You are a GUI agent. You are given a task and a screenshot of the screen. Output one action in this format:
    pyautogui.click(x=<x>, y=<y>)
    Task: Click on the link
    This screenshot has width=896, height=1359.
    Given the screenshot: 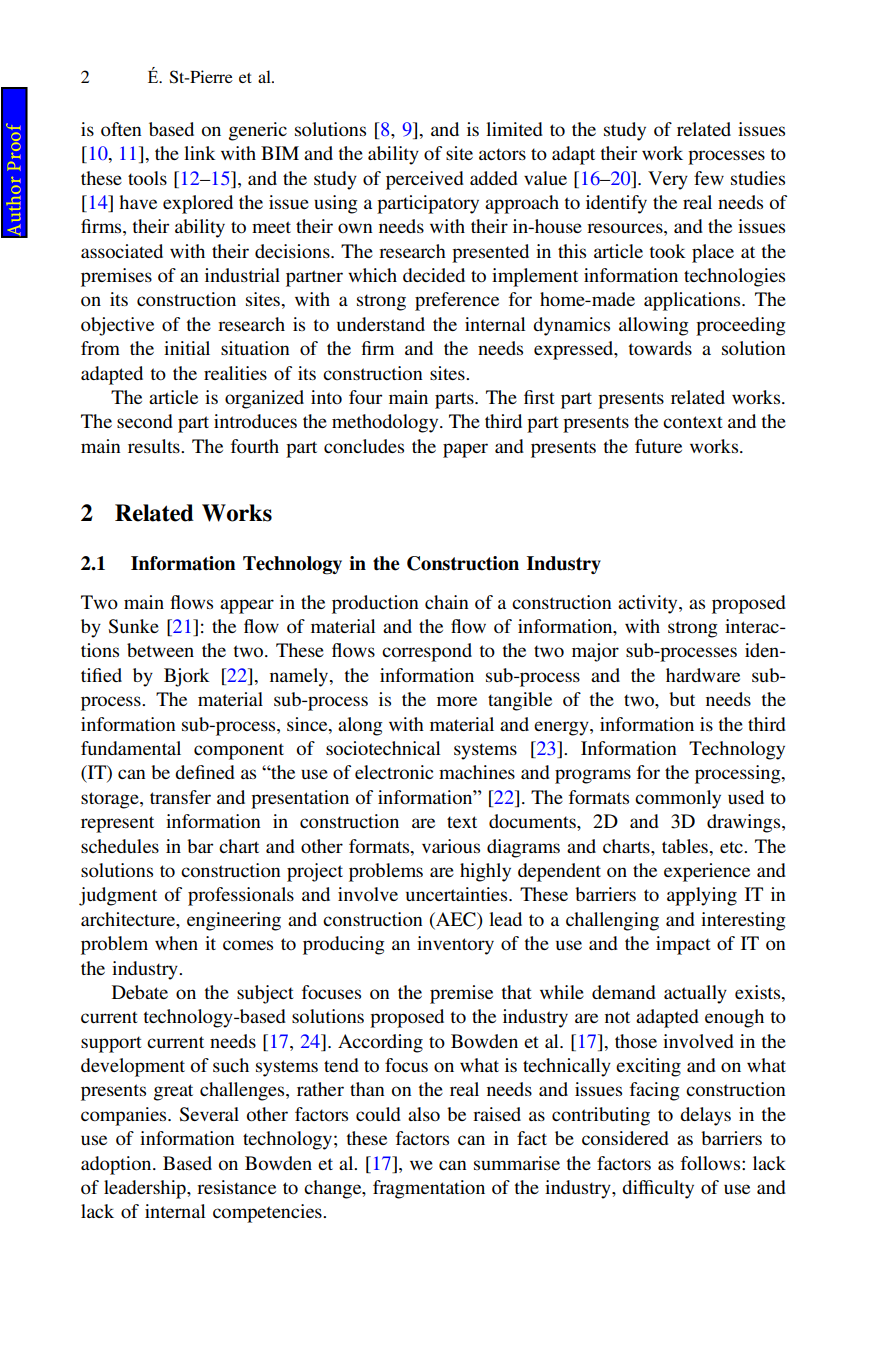 What is the action you would take?
    pyautogui.click(x=200, y=153)
